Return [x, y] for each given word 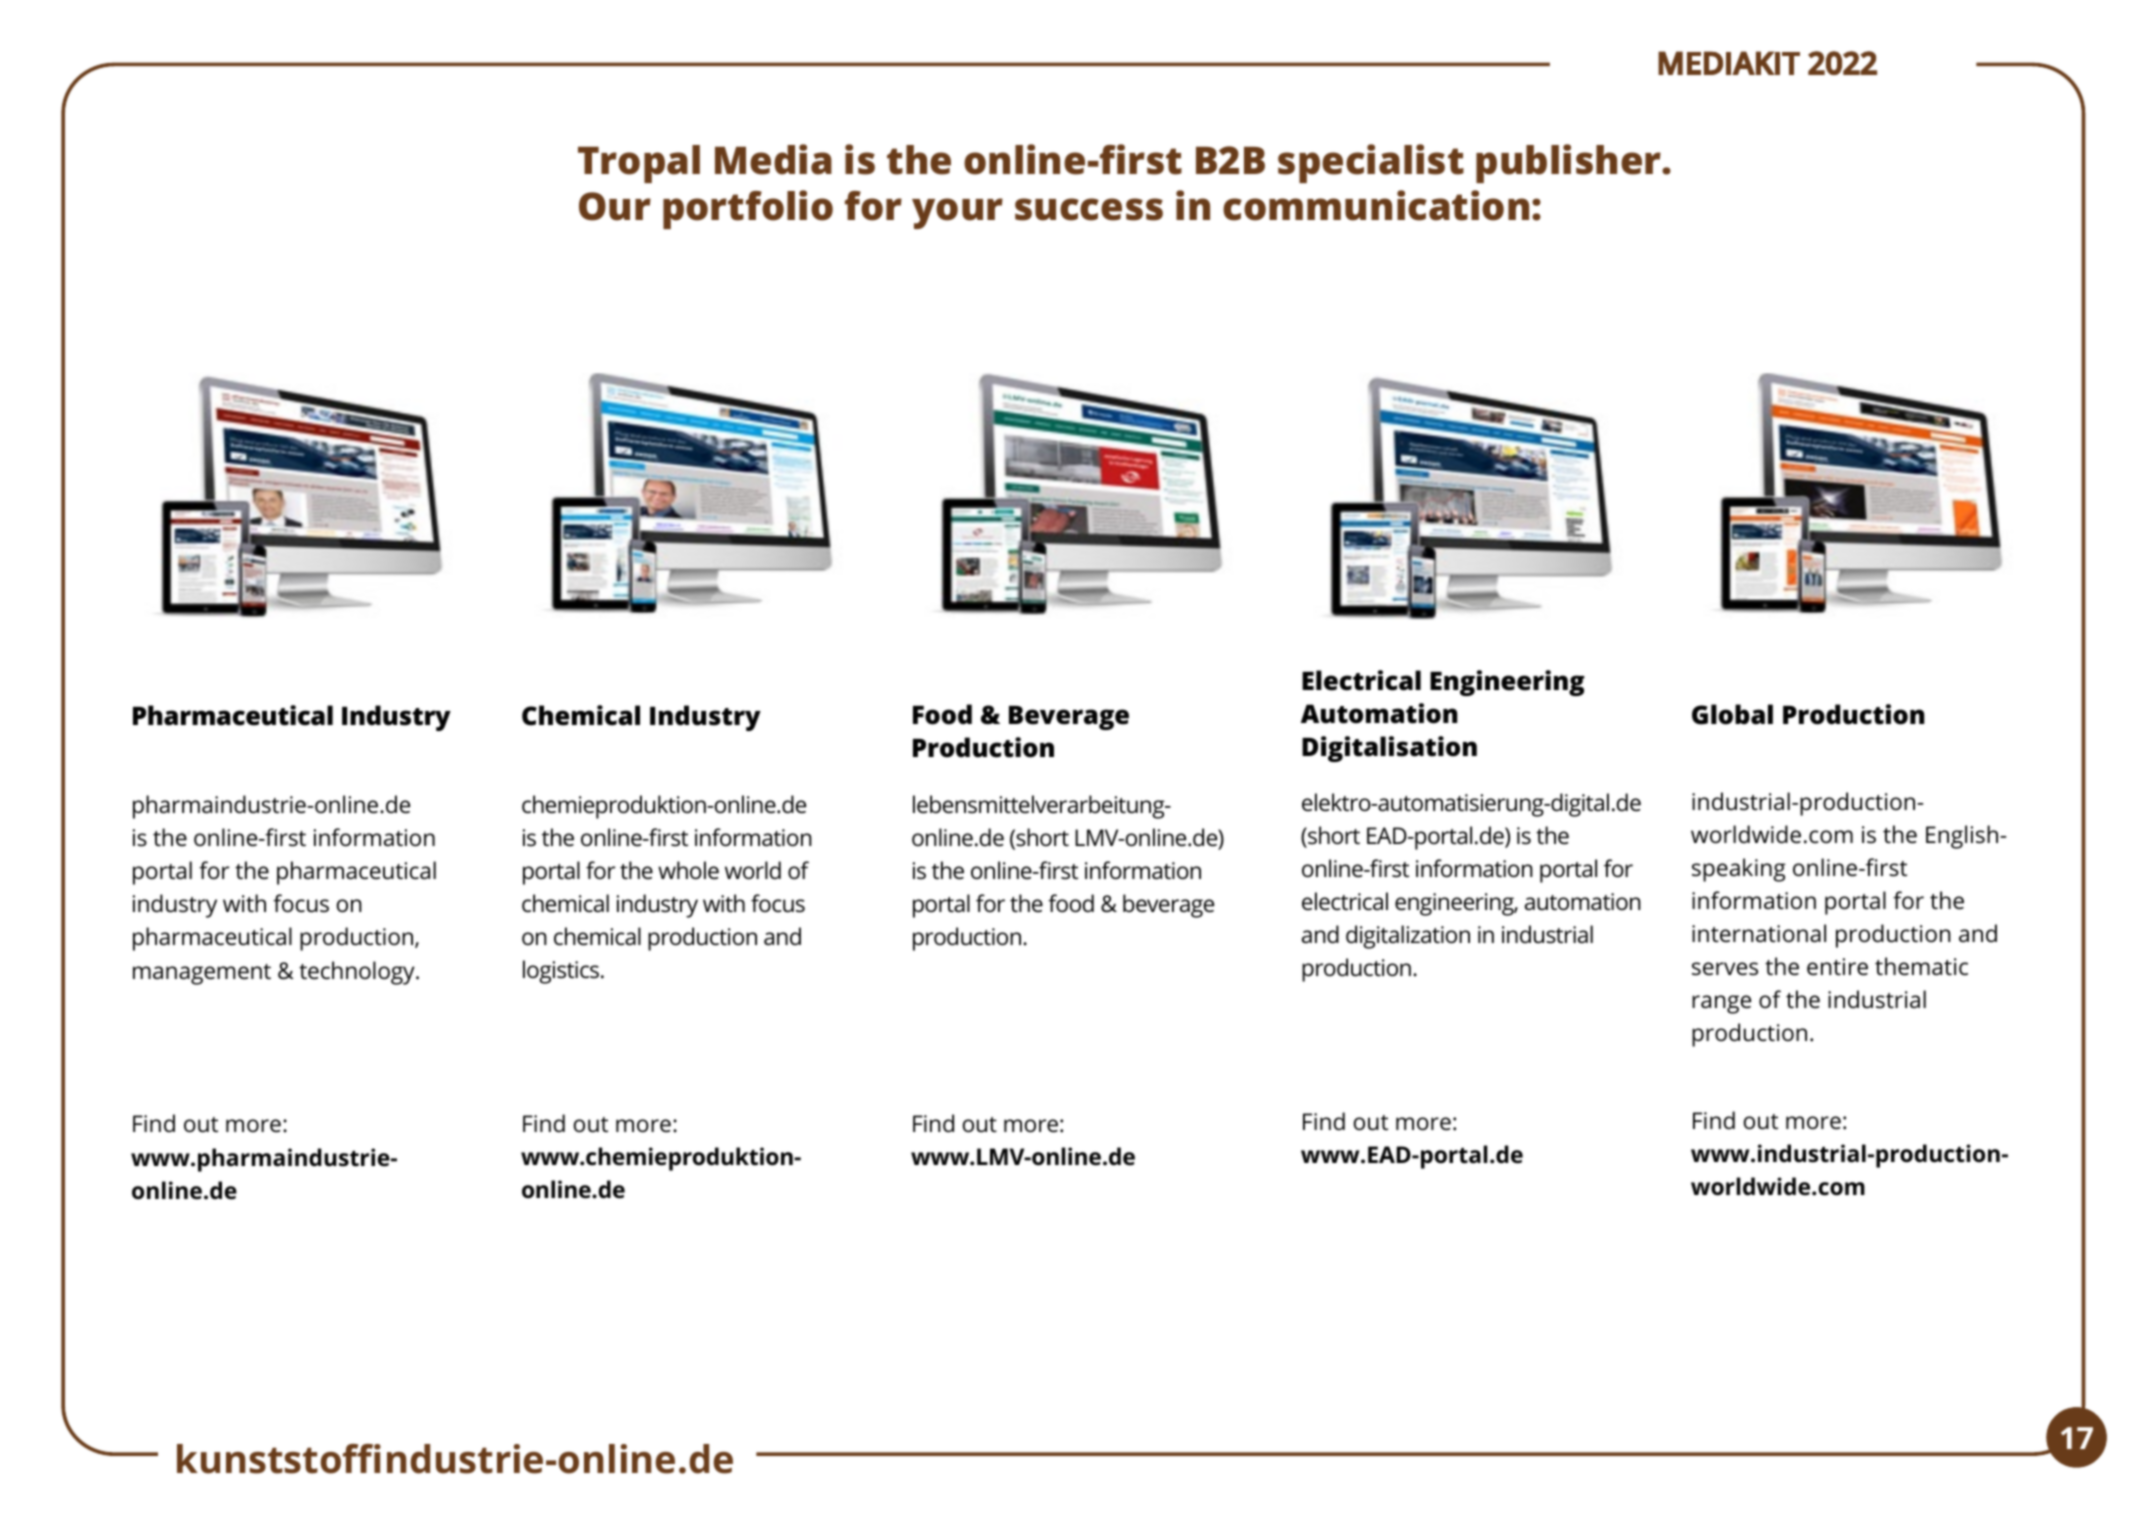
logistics [562, 972]
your [957, 213]
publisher [1570, 163]
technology [358, 973]
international [1759, 933]
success [1089, 209]
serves [1725, 969]
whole [688, 870]
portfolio [748, 209]
